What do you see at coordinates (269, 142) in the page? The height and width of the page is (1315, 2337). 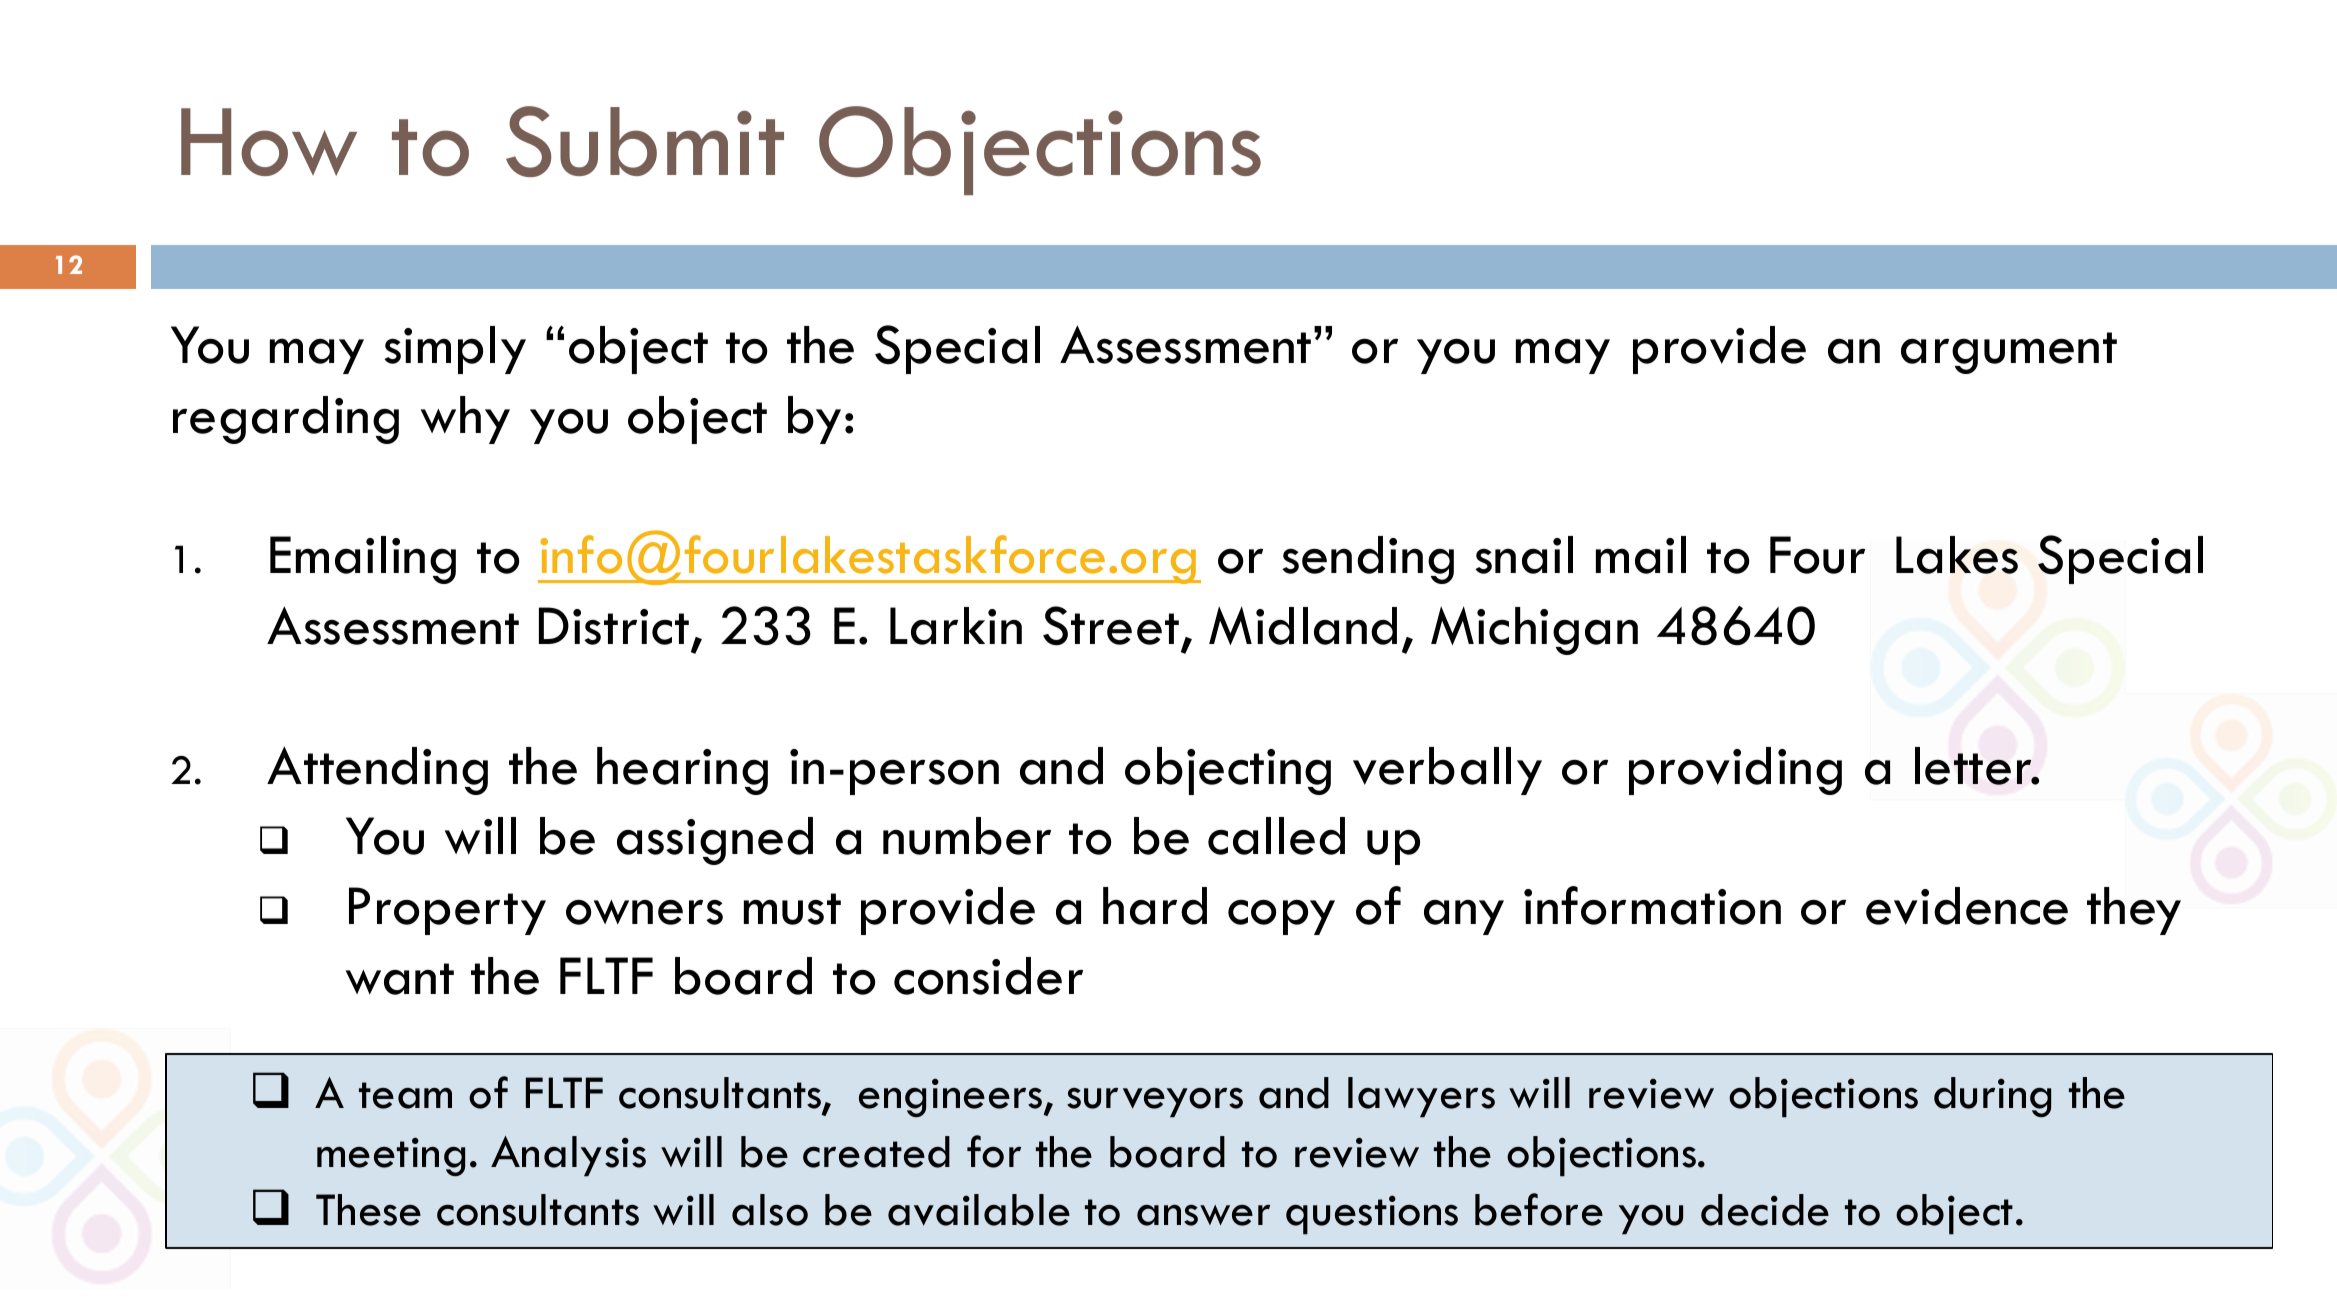 I see `How` at bounding box center [269, 142].
